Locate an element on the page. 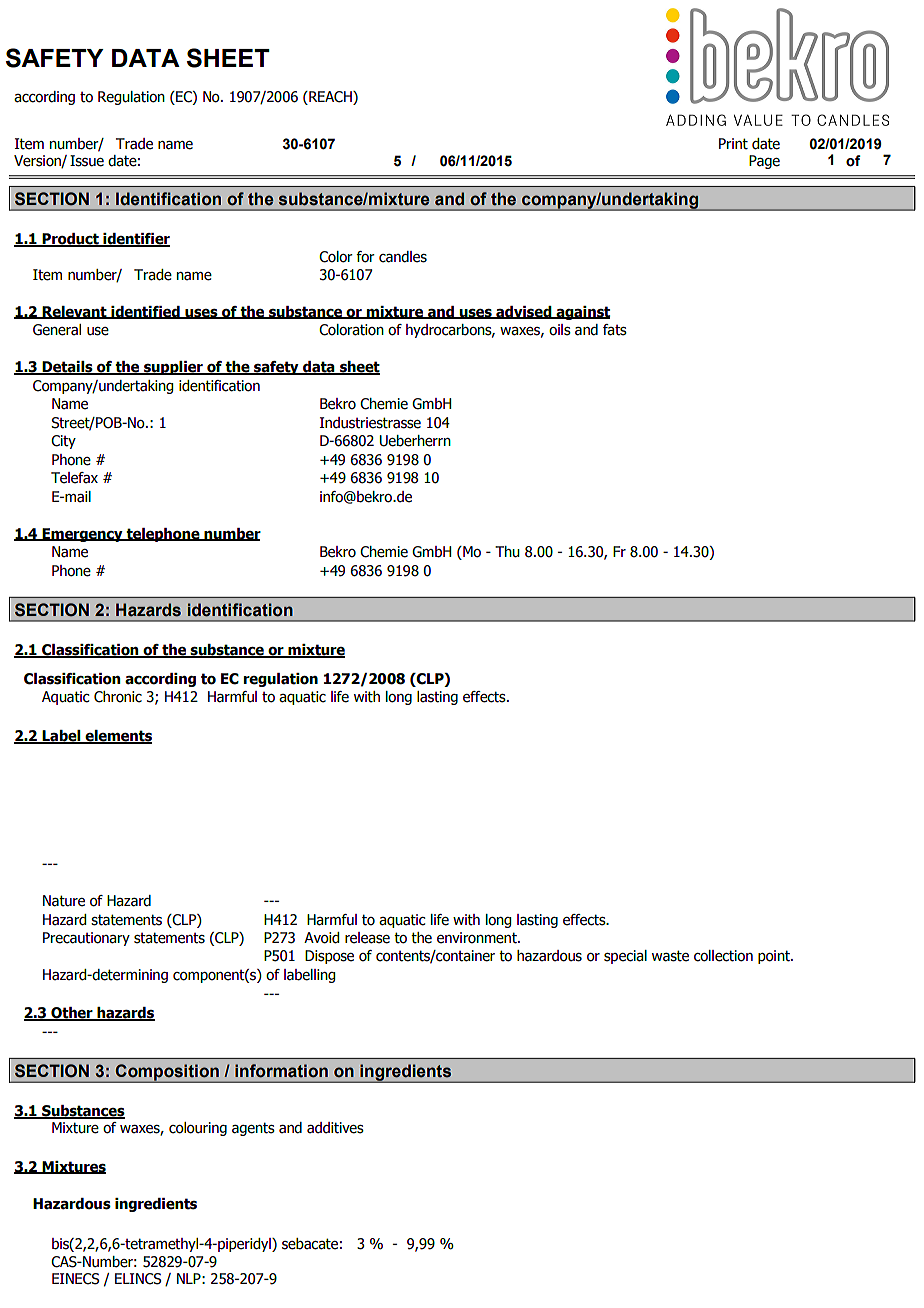  Precautionary is located at coordinates (86, 939).
